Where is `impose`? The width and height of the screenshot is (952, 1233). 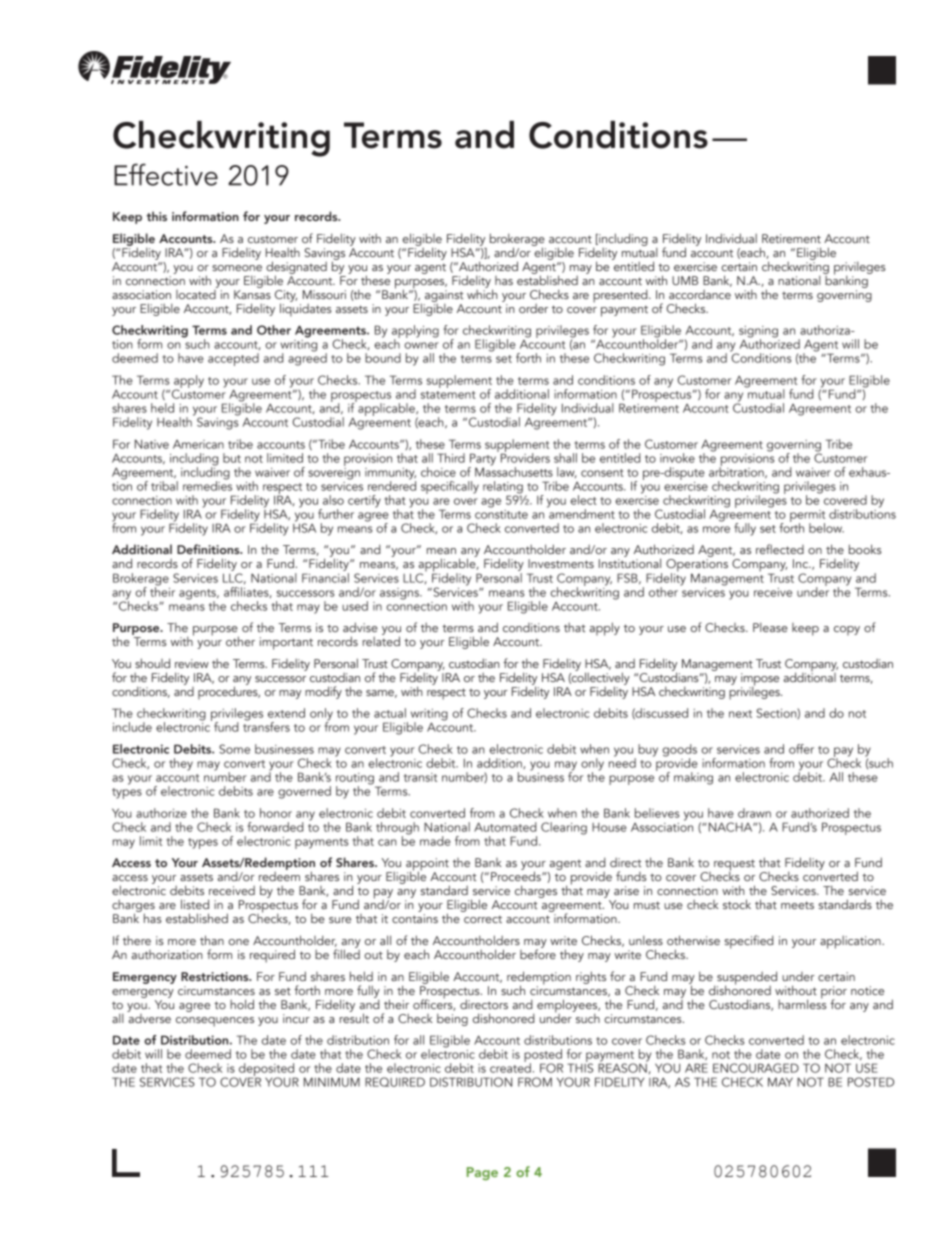
impose is located at coordinates (760, 680).
